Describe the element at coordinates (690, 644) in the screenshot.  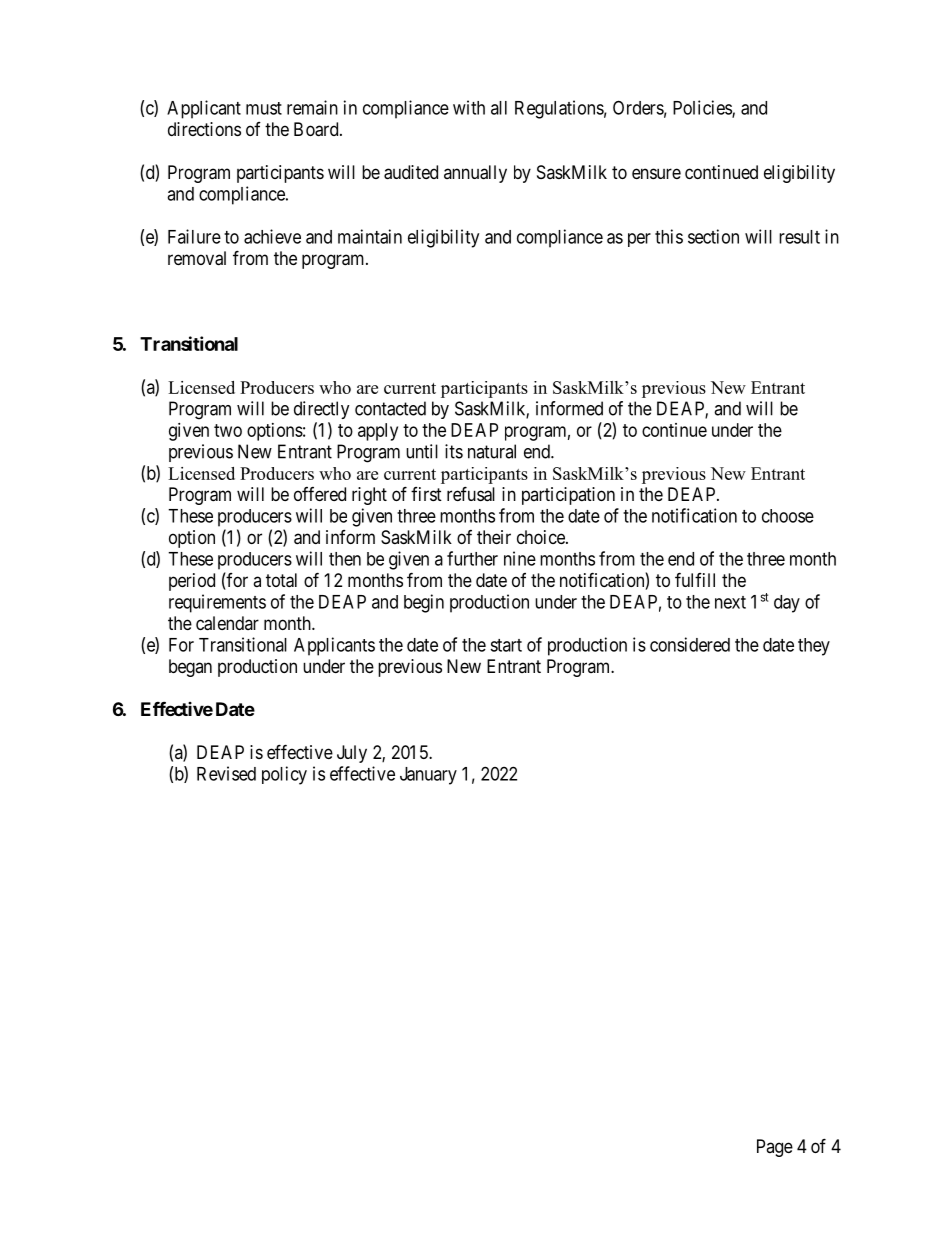
I see `considered` at that location.
